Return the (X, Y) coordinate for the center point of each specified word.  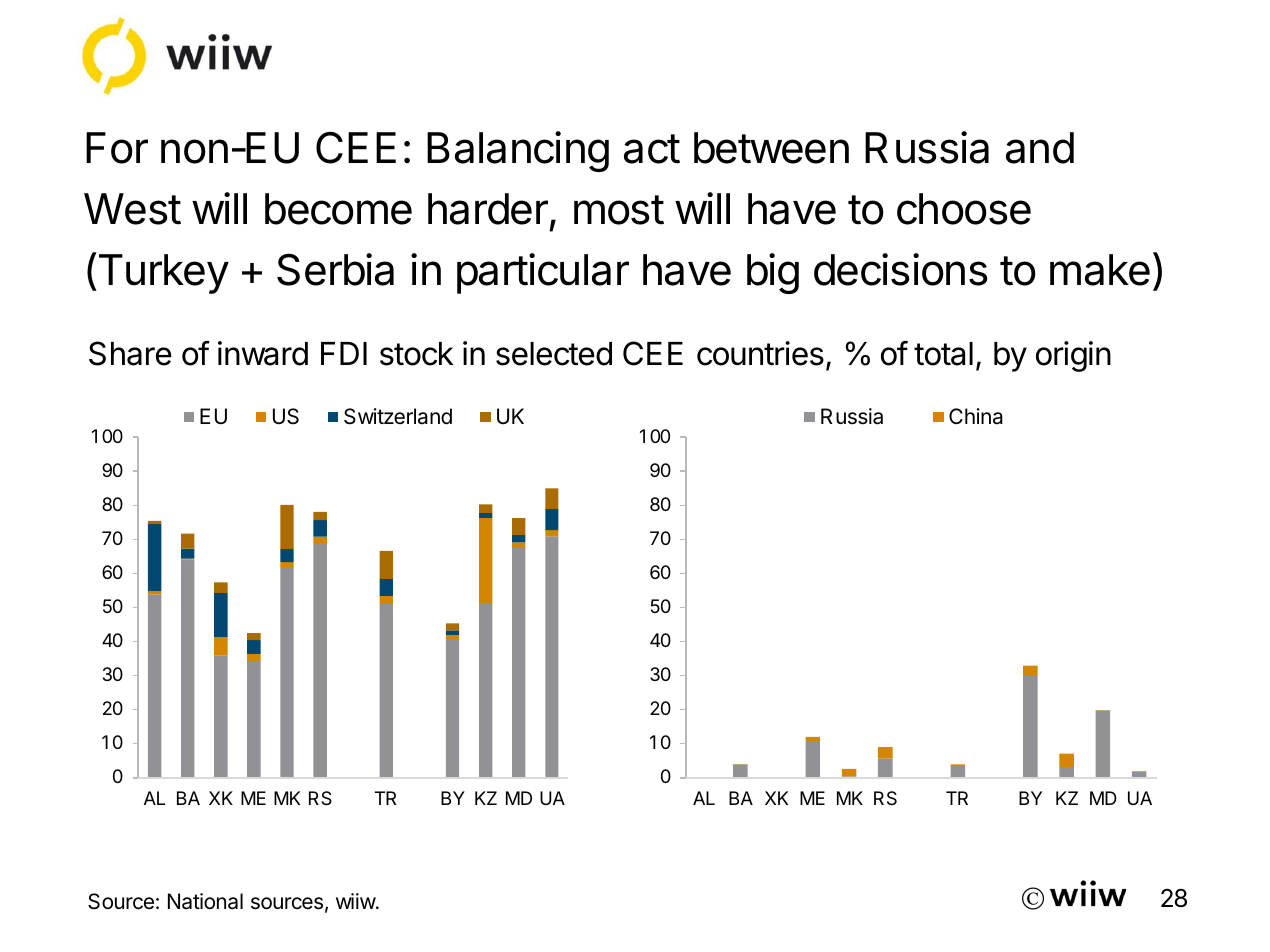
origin (1073, 356)
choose (964, 209)
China (976, 416)
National (205, 901)
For (117, 148)
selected (554, 354)
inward (263, 353)
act (652, 149)
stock (416, 354)
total (943, 354)
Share (130, 353)
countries (760, 353)
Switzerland (398, 416)
